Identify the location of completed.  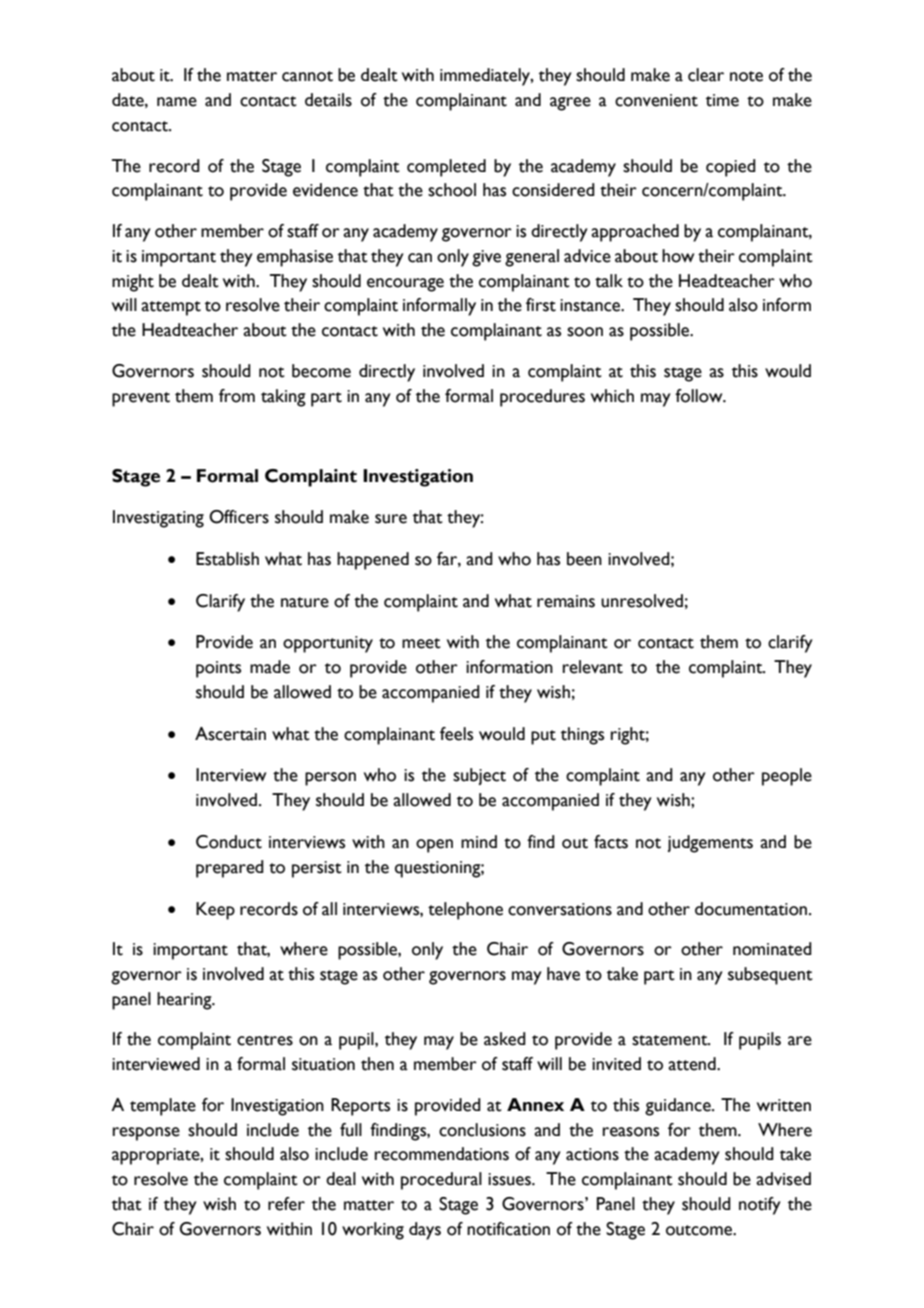
(446, 168).
